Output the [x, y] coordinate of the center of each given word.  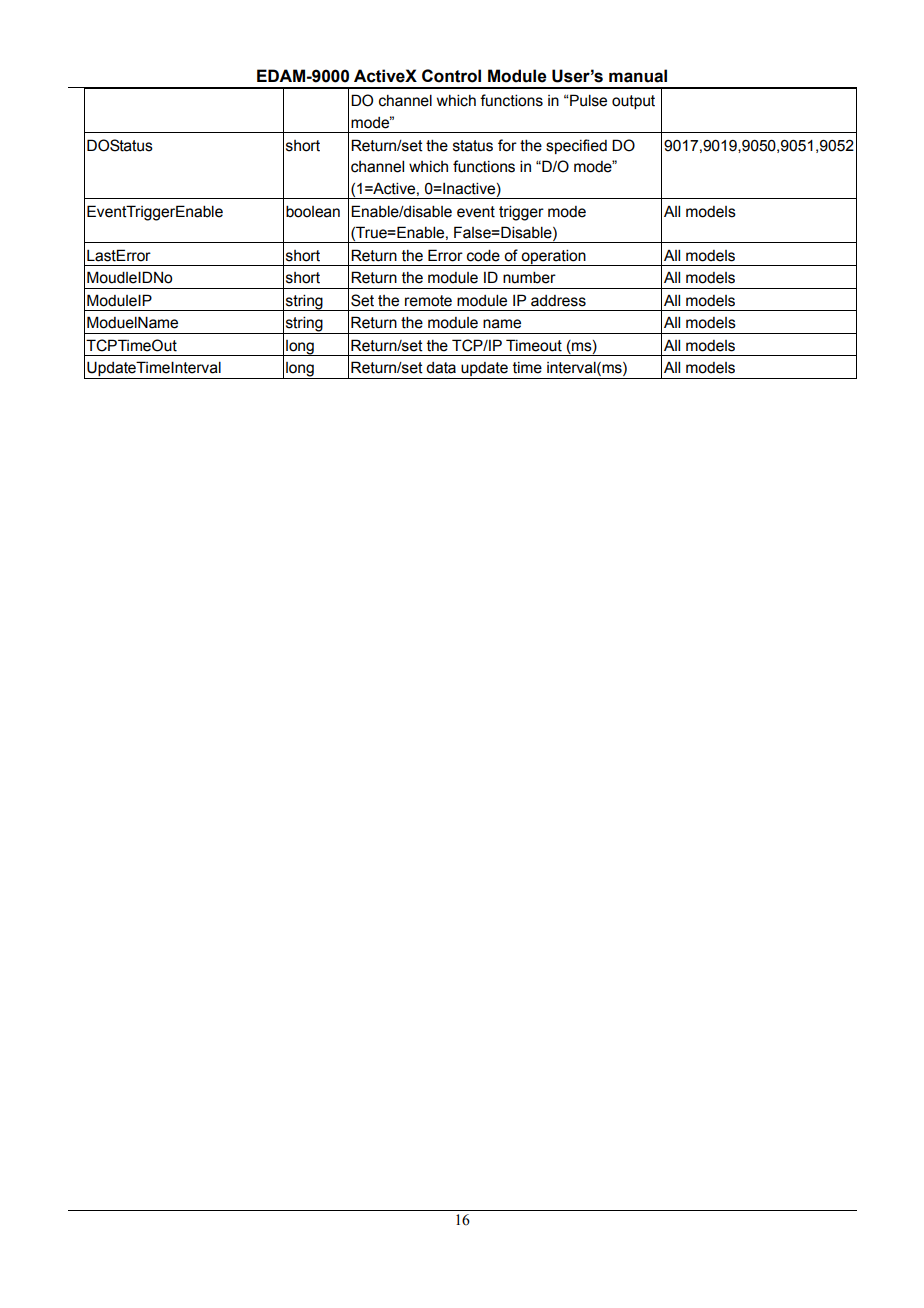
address [558, 301]
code [483, 255]
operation [554, 257]
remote [428, 301]
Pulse [587, 100]
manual [638, 76]
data [441, 368]
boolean [313, 211]
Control [451, 76]
